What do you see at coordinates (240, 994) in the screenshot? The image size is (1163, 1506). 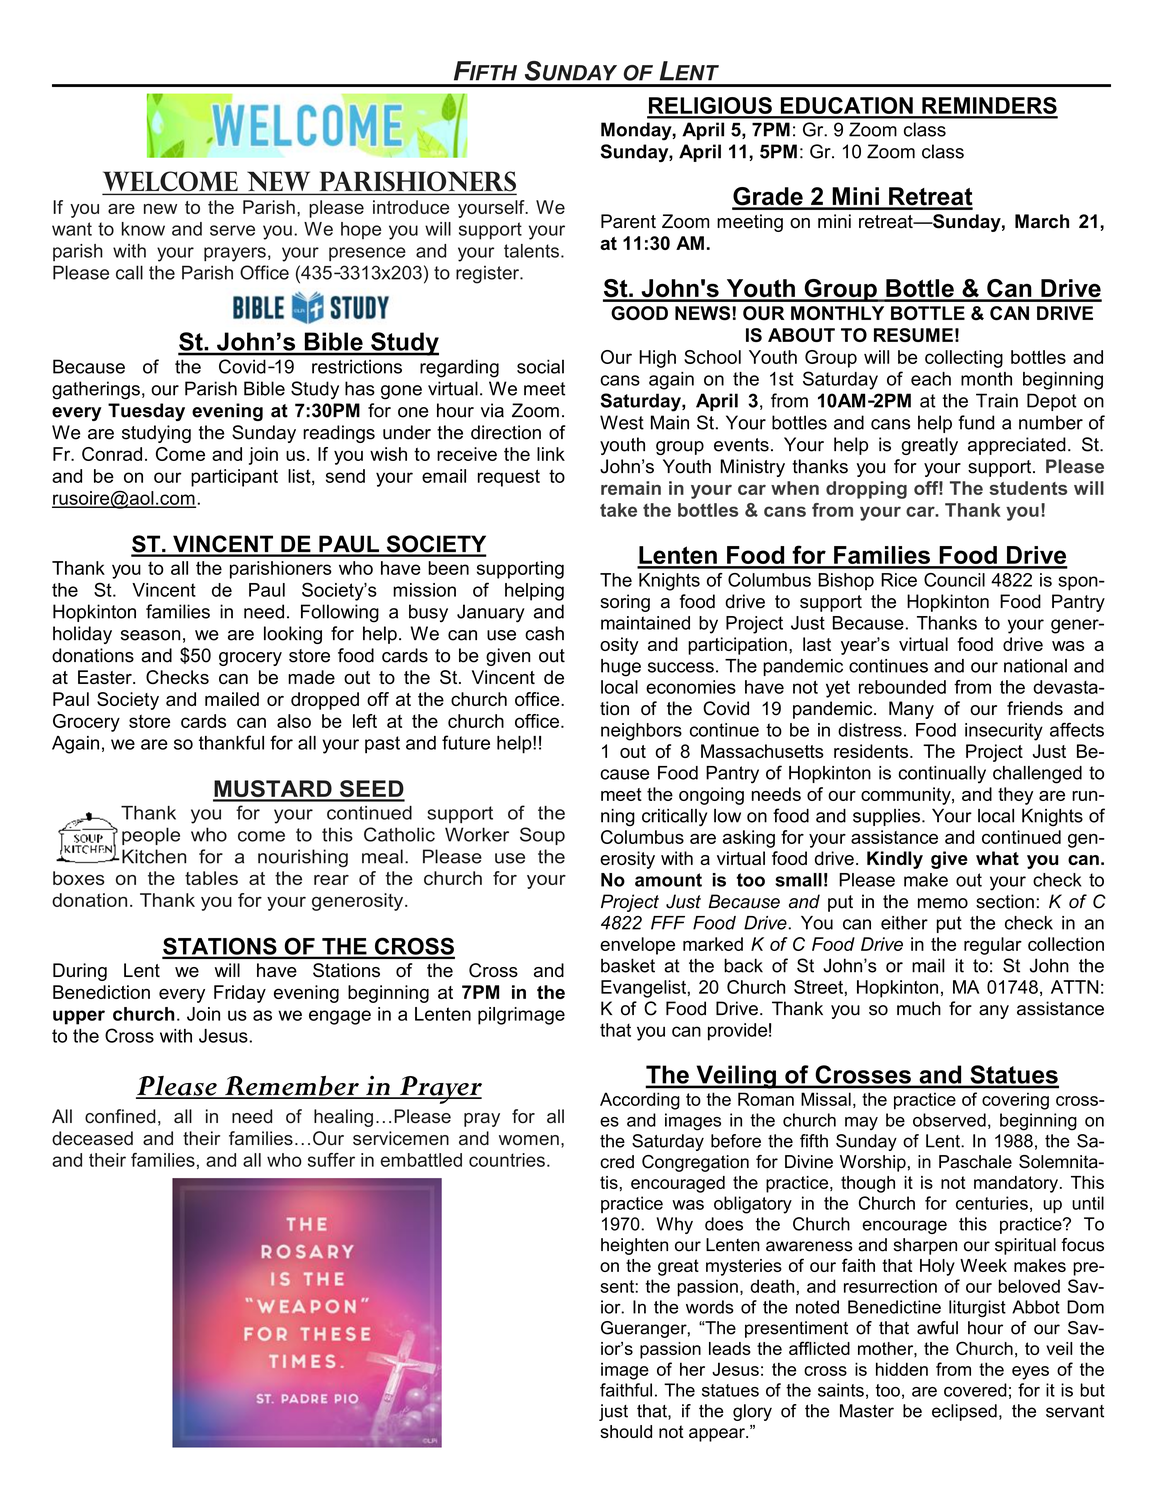 I see `Friday` at bounding box center [240, 994].
